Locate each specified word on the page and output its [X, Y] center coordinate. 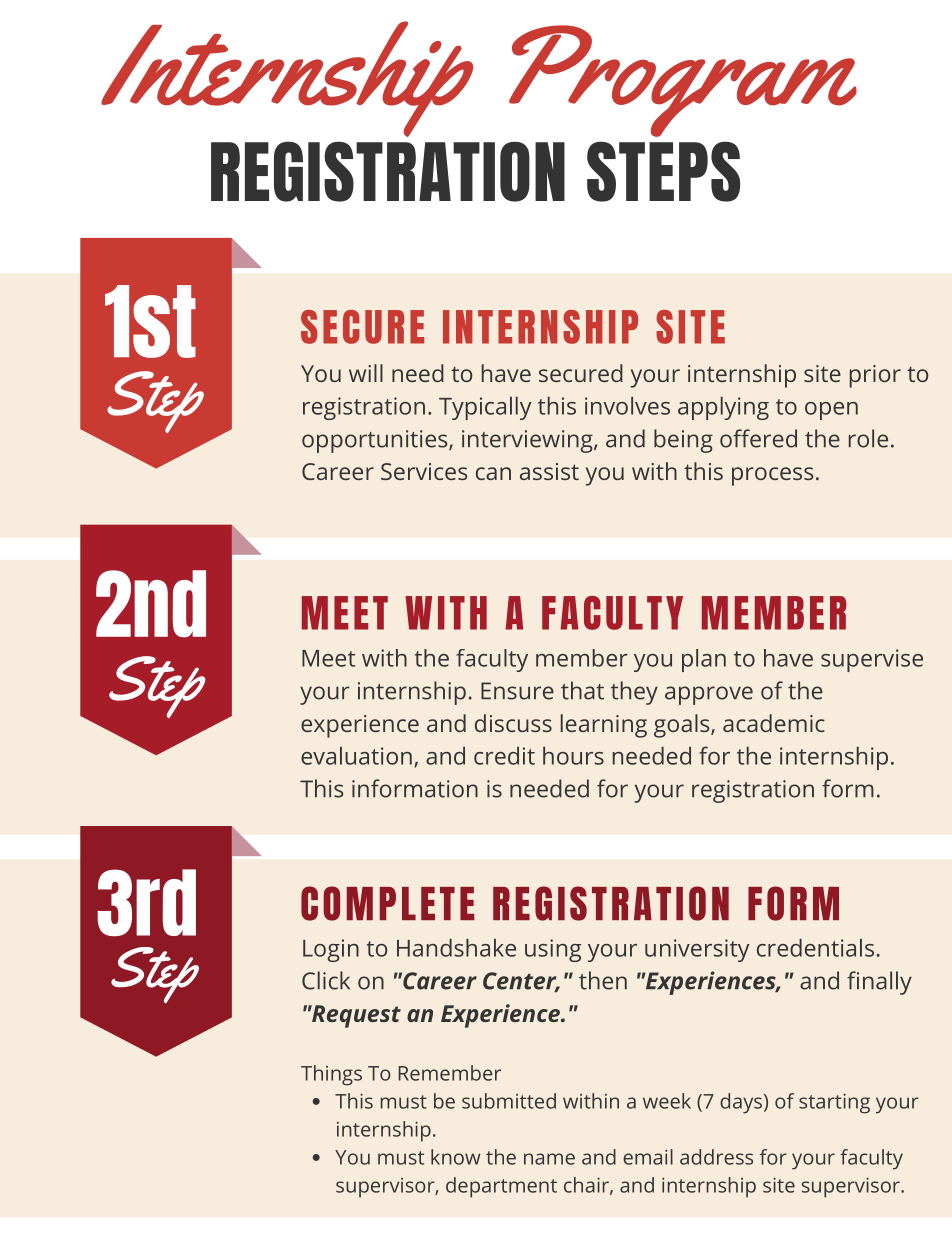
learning [604, 726]
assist [549, 471]
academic [774, 723]
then [603, 980]
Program [683, 81]
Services [424, 471]
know [456, 1157]
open [831, 411]
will [366, 373]
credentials [815, 948]
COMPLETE [387, 903]
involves [627, 406]
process [773, 476]
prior [875, 376]
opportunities [376, 441]
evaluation [356, 756]
